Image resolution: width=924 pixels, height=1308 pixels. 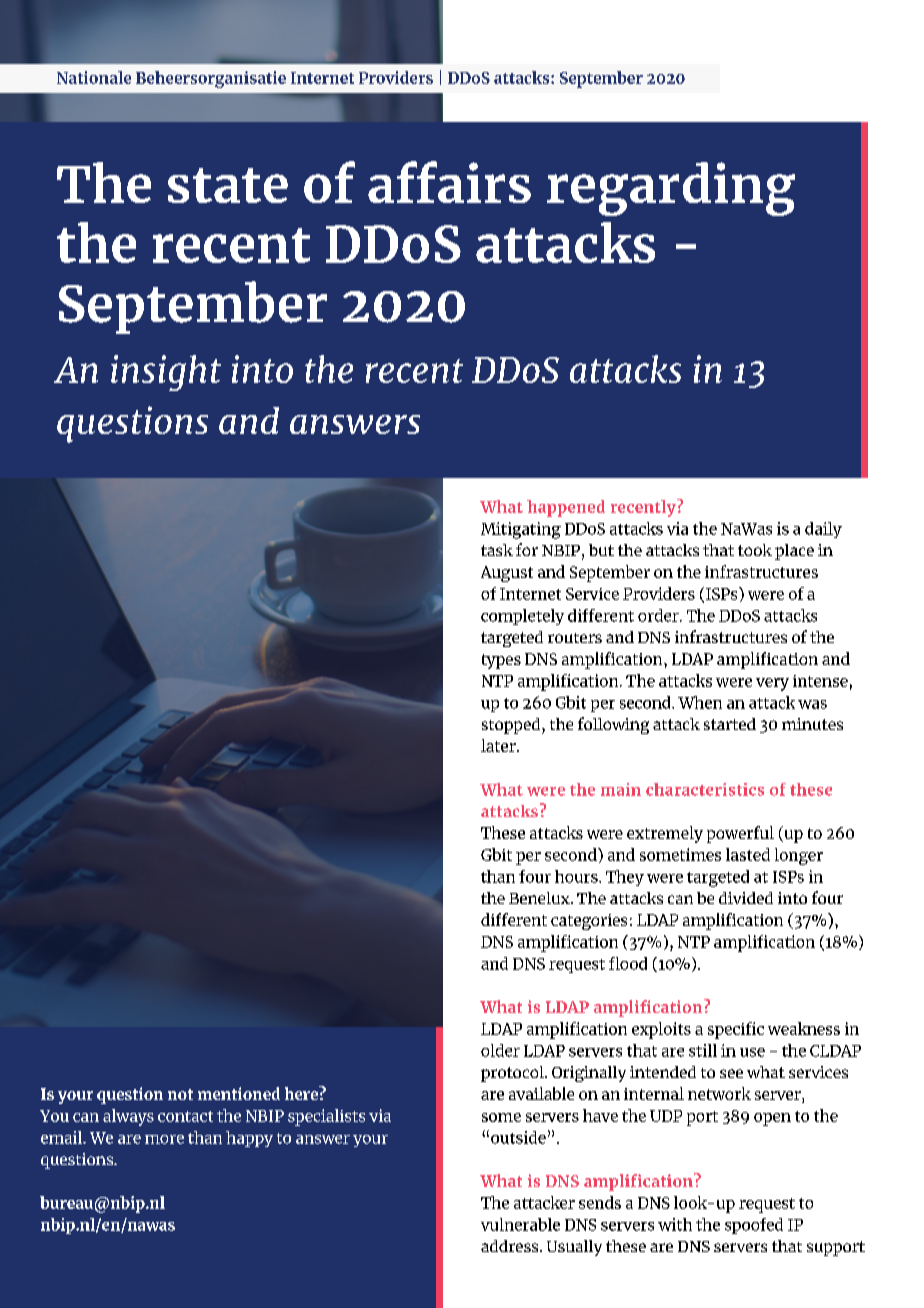 What do you see at coordinates (497, 550) in the screenshot?
I see `task` at bounding box center [497, 550].
